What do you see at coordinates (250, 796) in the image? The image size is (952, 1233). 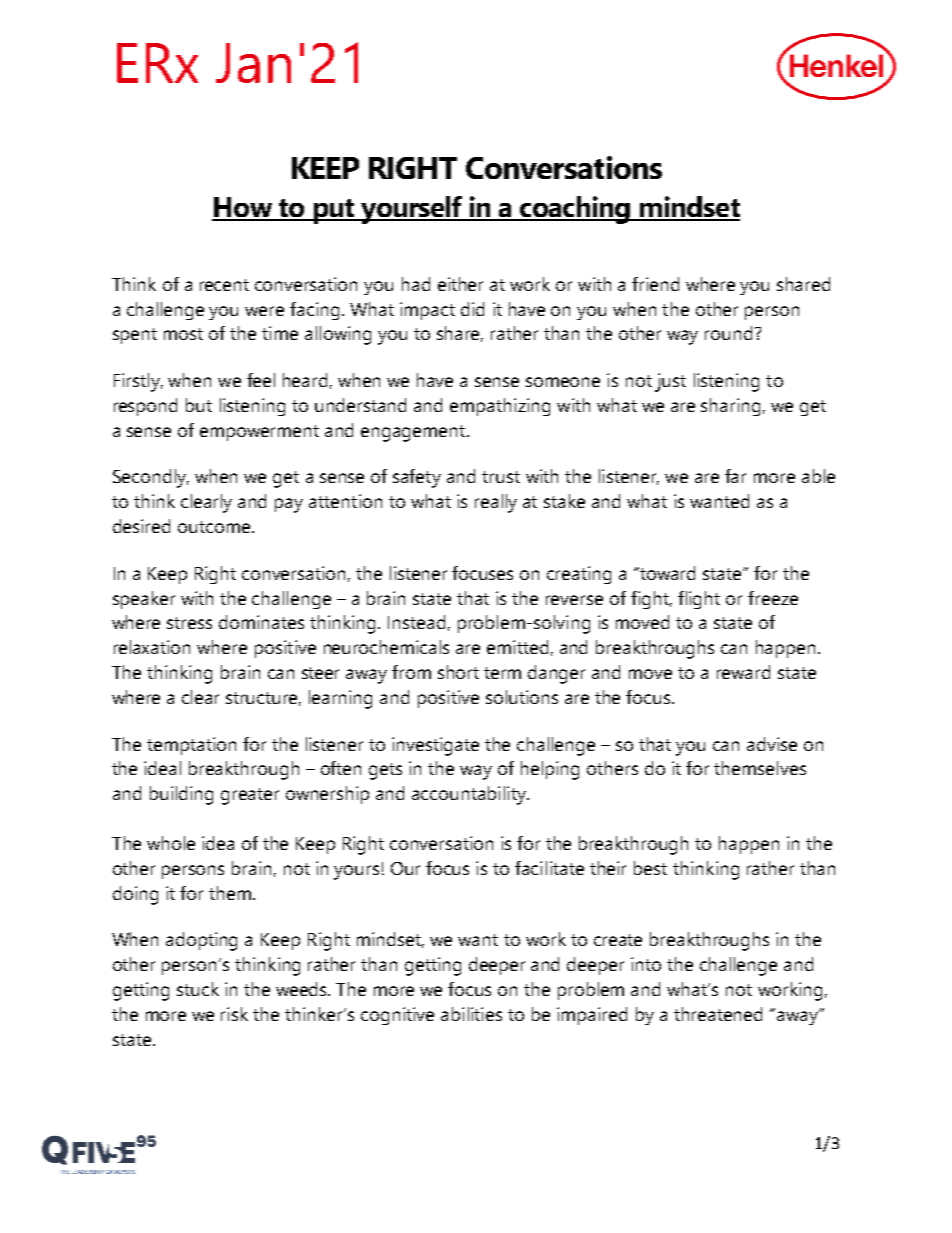 I see `greater` at bounding box center [250, 796].
